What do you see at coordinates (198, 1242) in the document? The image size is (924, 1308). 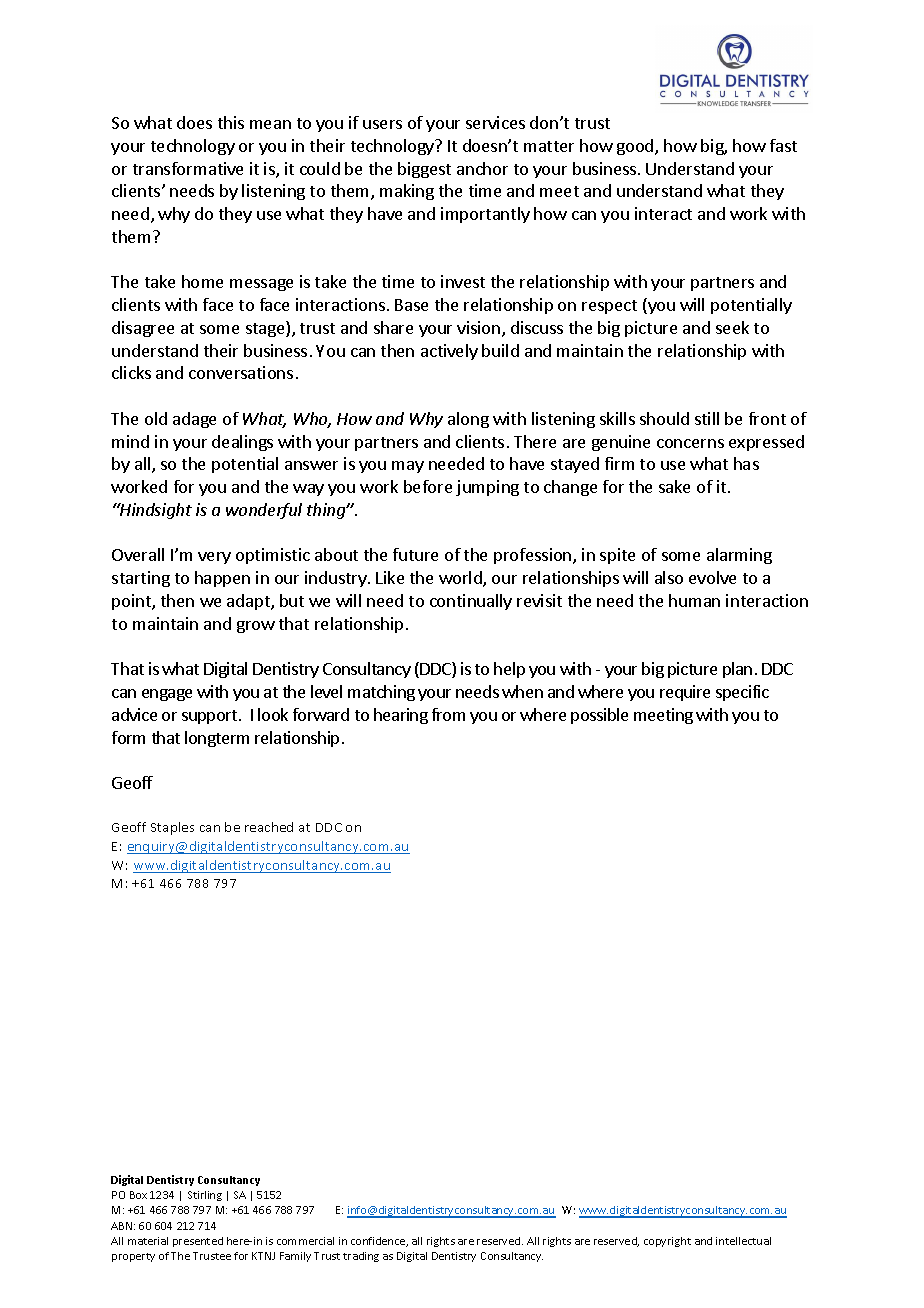 I see `presented` at bounding box center [198, 1242].
